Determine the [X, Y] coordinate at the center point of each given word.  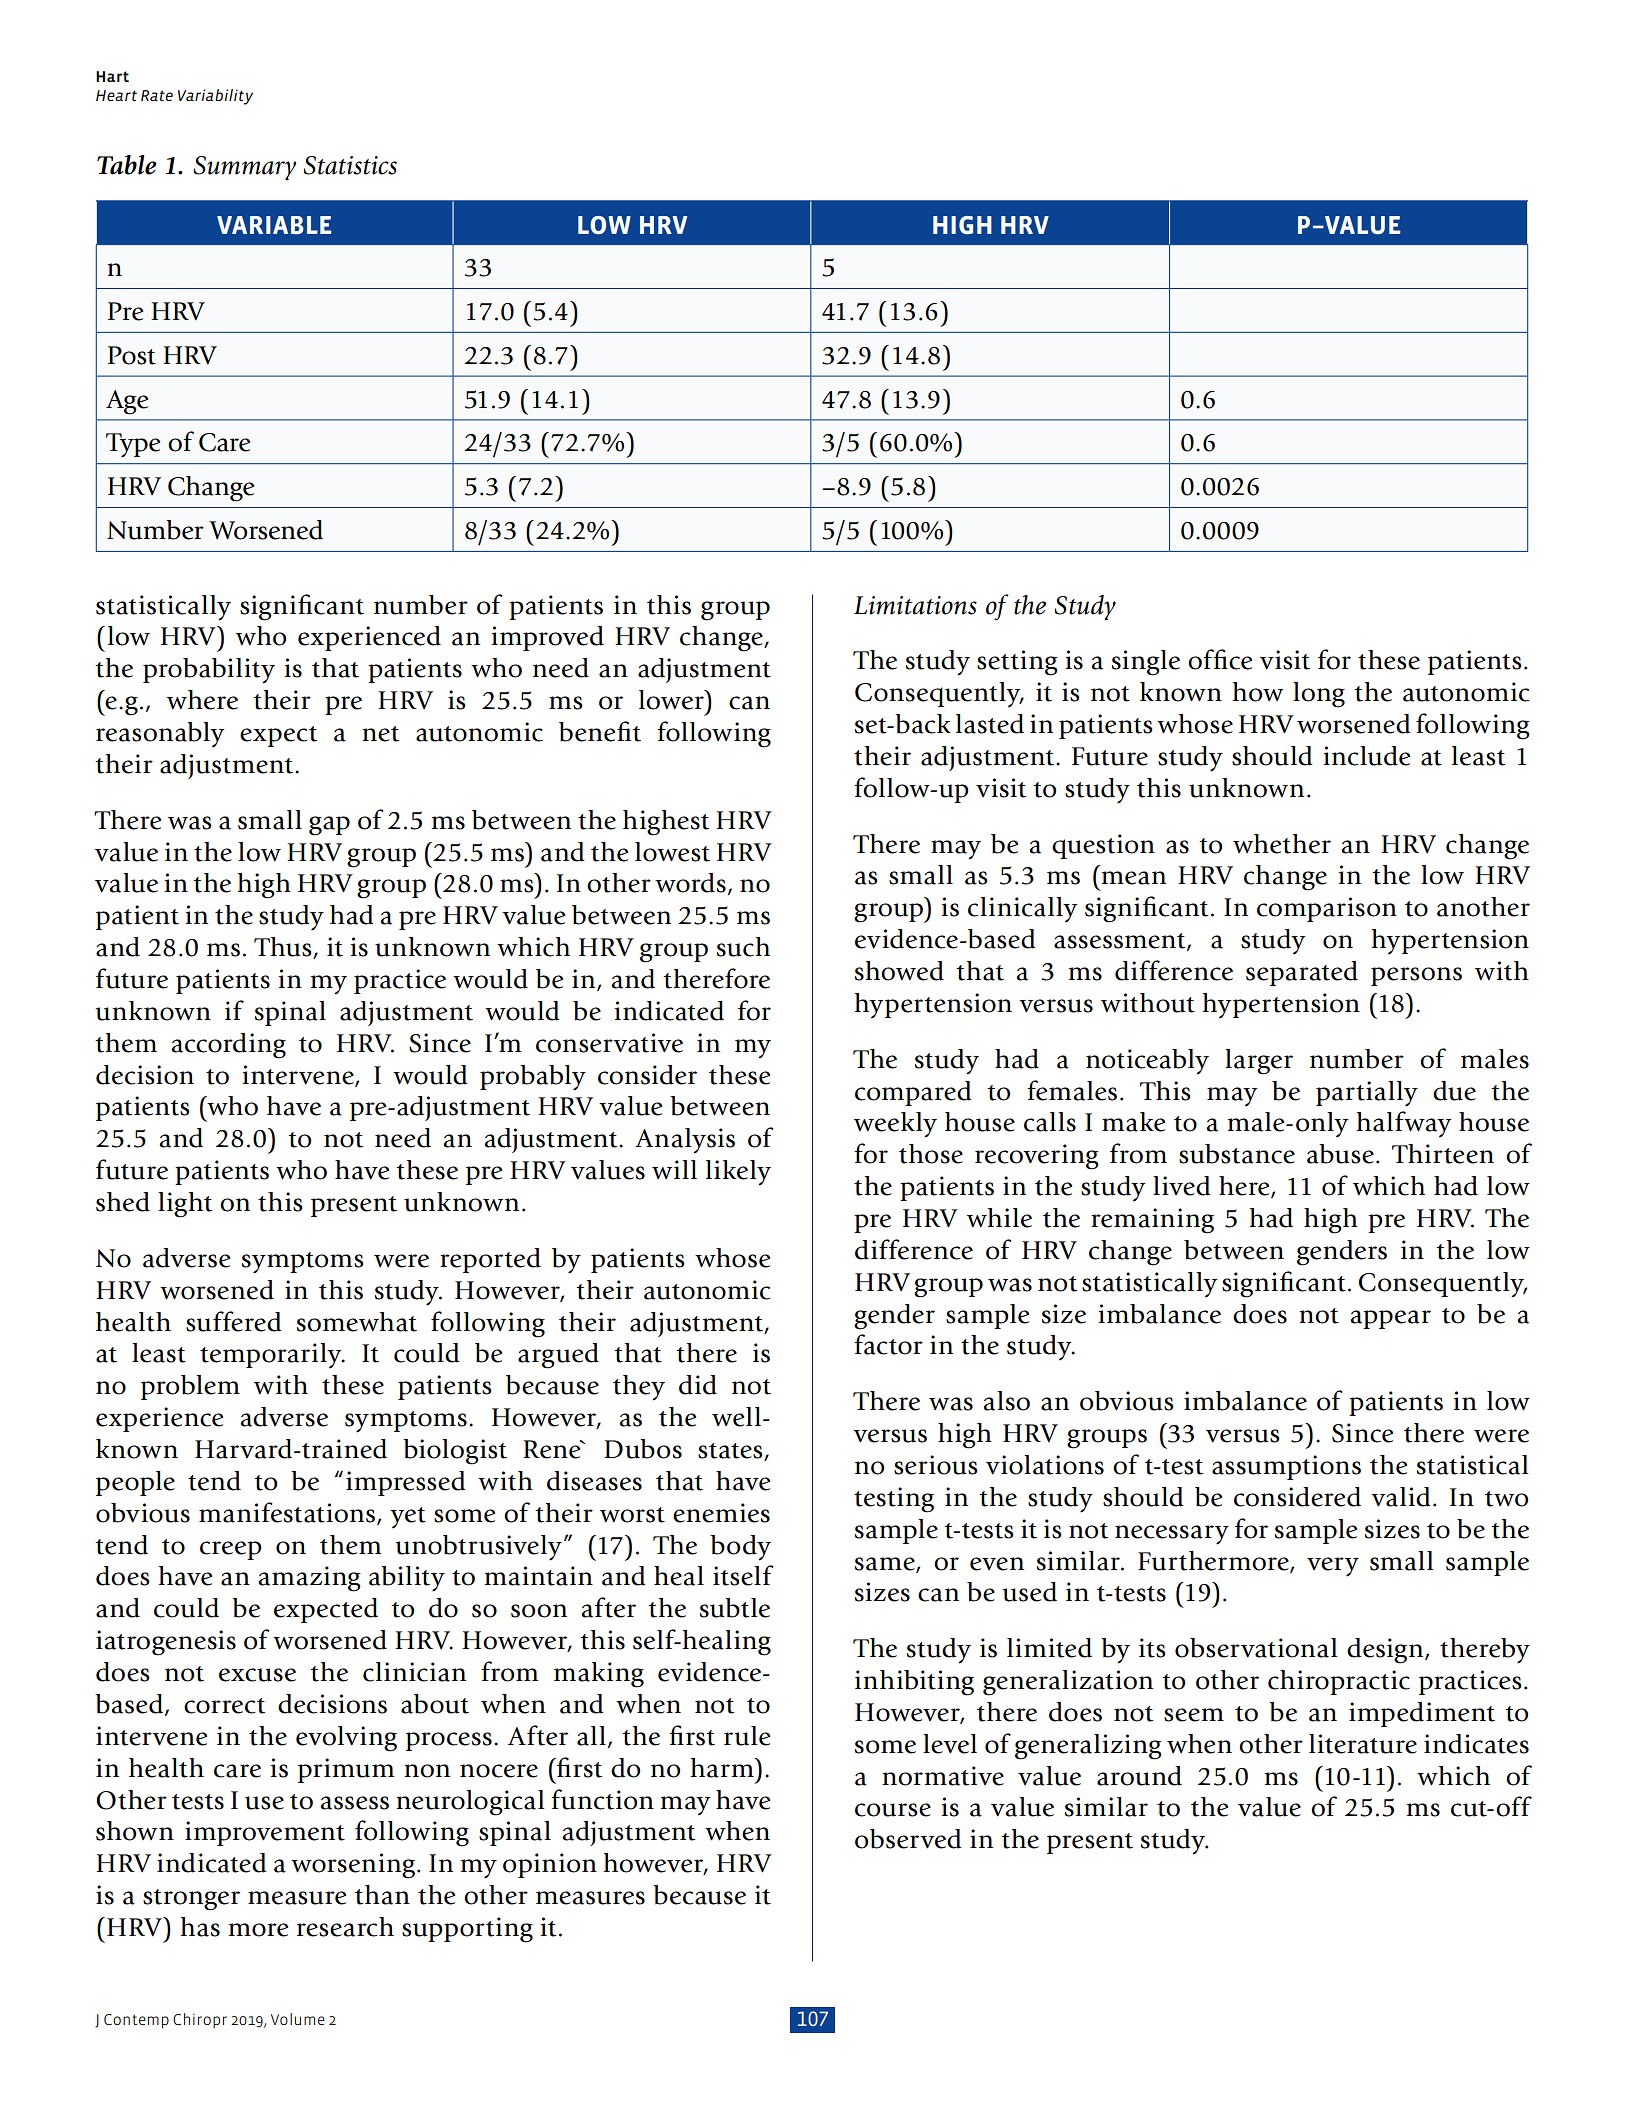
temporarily [272, 1356]
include [1367, 756]
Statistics [350, 165]
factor [888, 1344]
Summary [245, 168]
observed [908, 1839]
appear [1390, 1319]
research [345, 1927]
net [380, 734]
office [1220, 659]
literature [1363, 1744]
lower [673, 700]
